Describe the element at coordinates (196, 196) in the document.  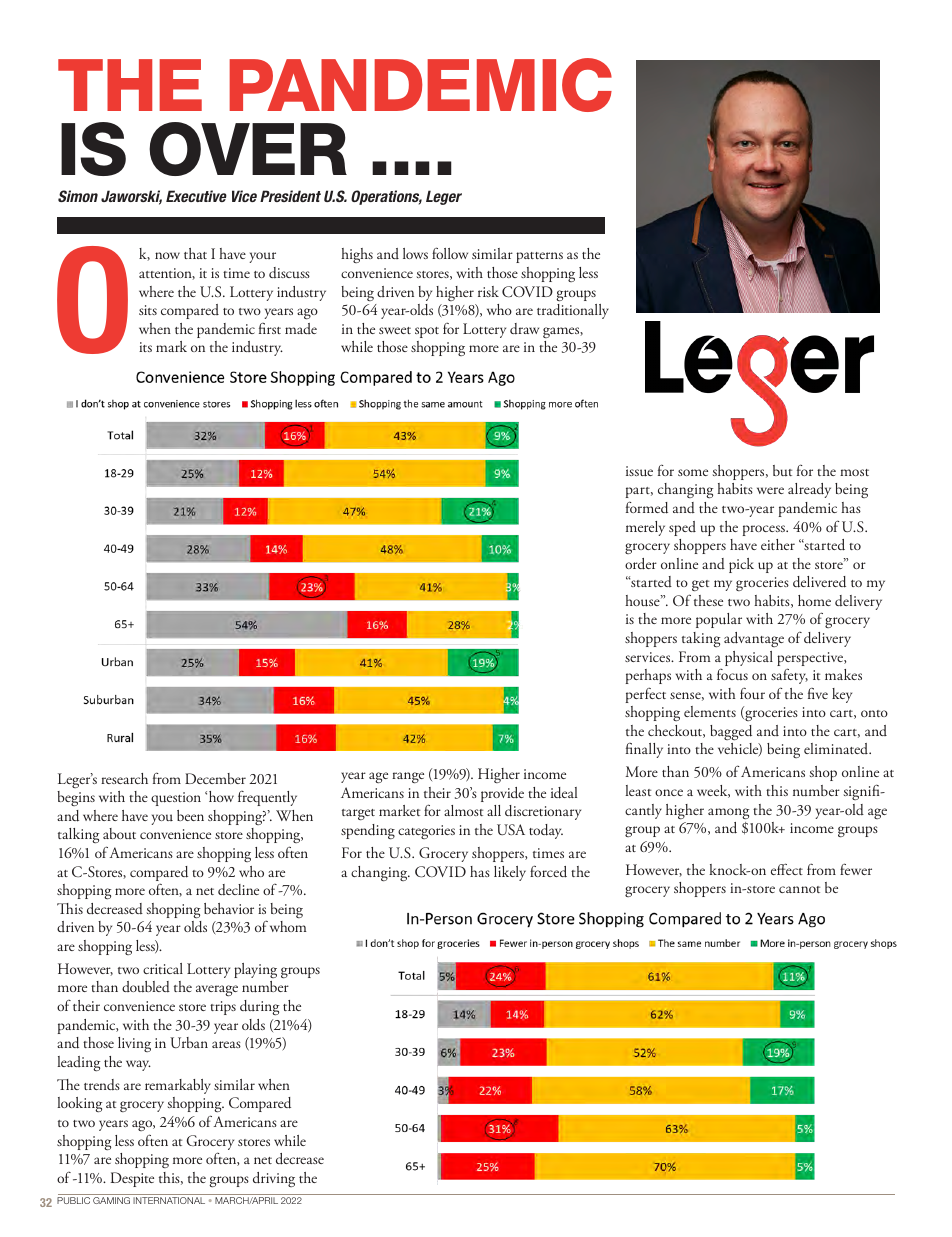
I see `Executive` at that location.
